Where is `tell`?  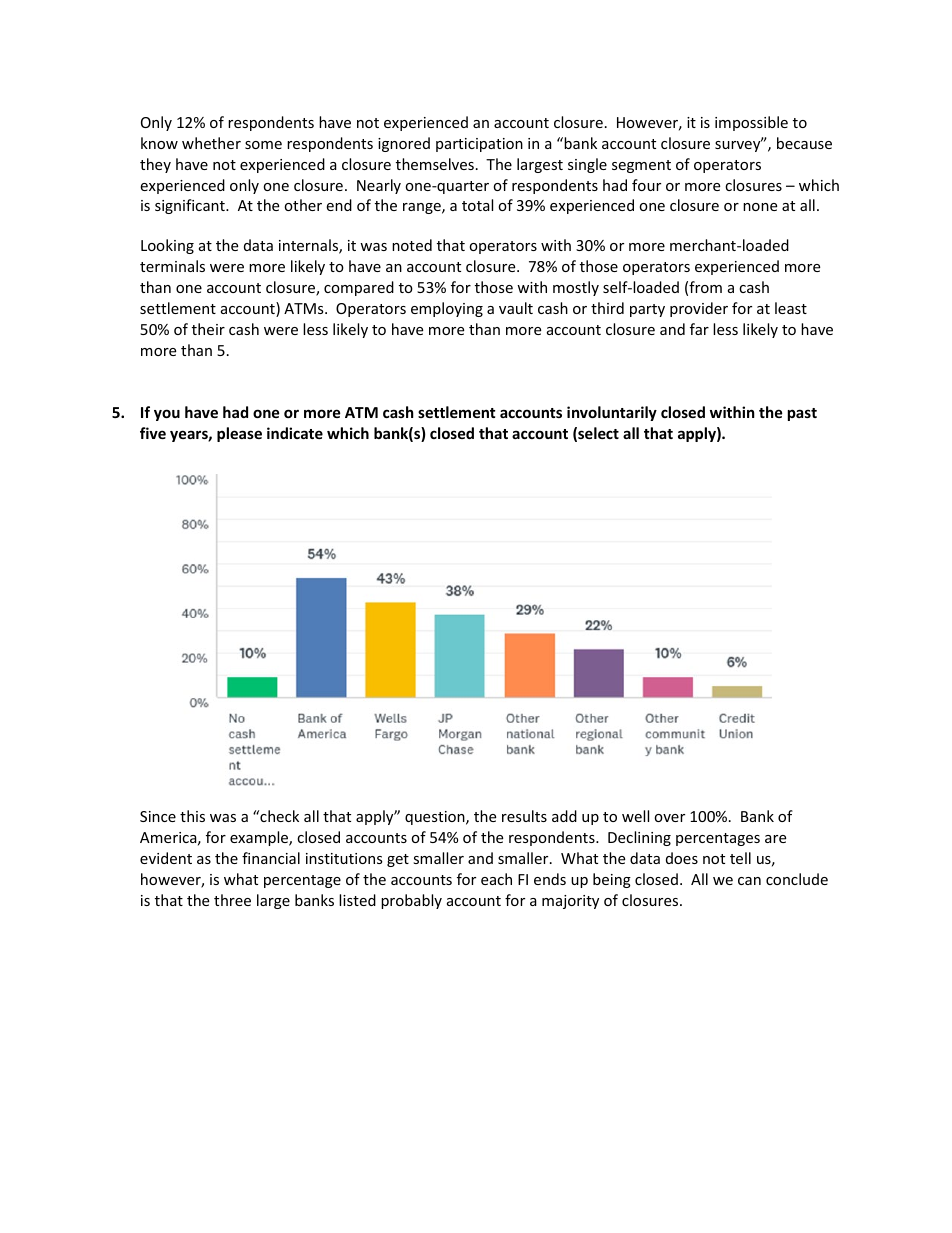 tell is located at coordinates (740, 858).
